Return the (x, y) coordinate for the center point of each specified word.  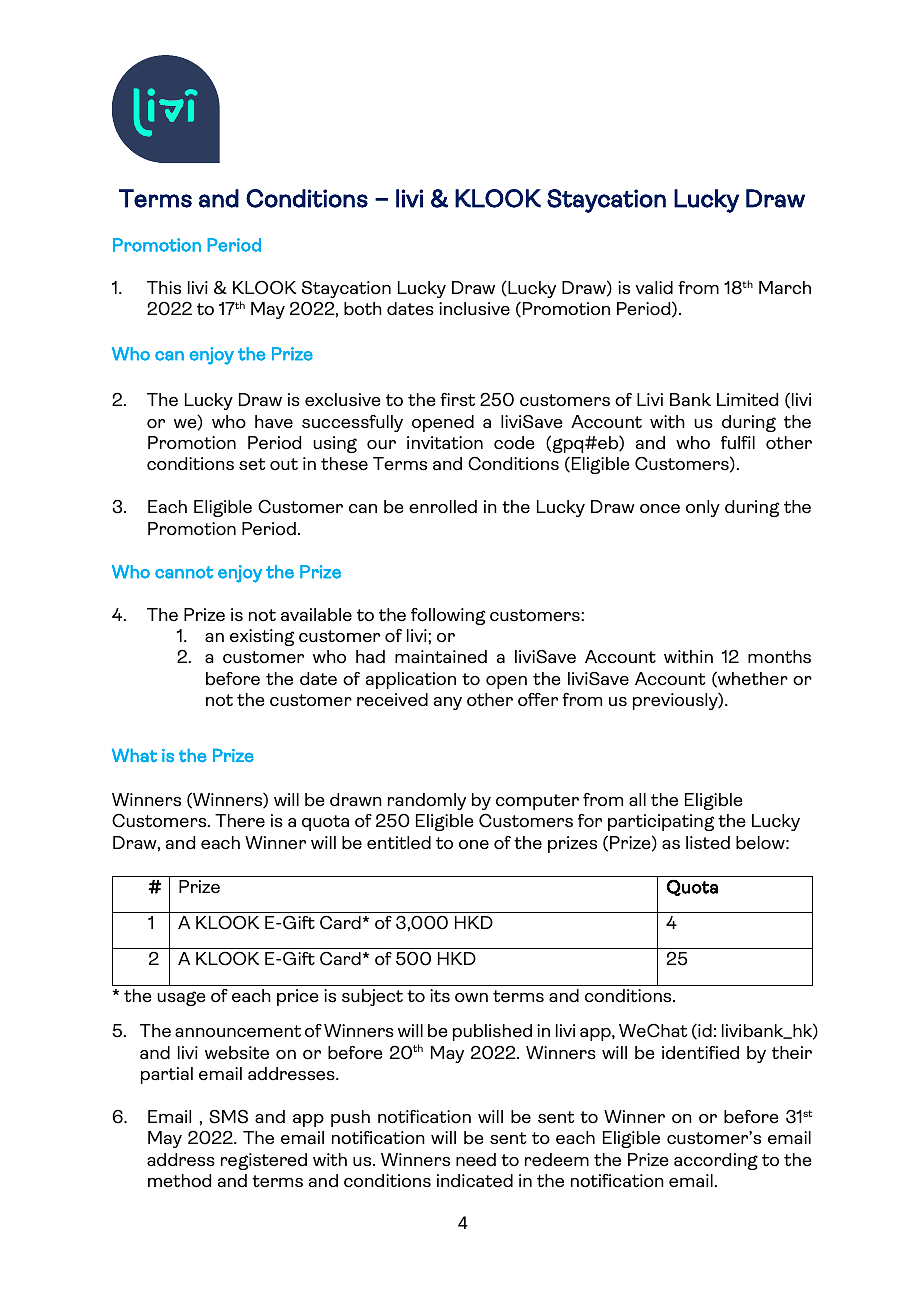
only (703, 508)
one (474, 845)
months (779, 657)
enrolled (443, 507)
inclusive (474, 309)
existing (262, 637)
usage (181, 998)
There (240, 821)
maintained (441, 657)
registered (264, 1161)
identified (700, 1053)
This (164, 288)
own (471, 998)
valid (654, 288)
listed (708, 843)
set (252, 464)
